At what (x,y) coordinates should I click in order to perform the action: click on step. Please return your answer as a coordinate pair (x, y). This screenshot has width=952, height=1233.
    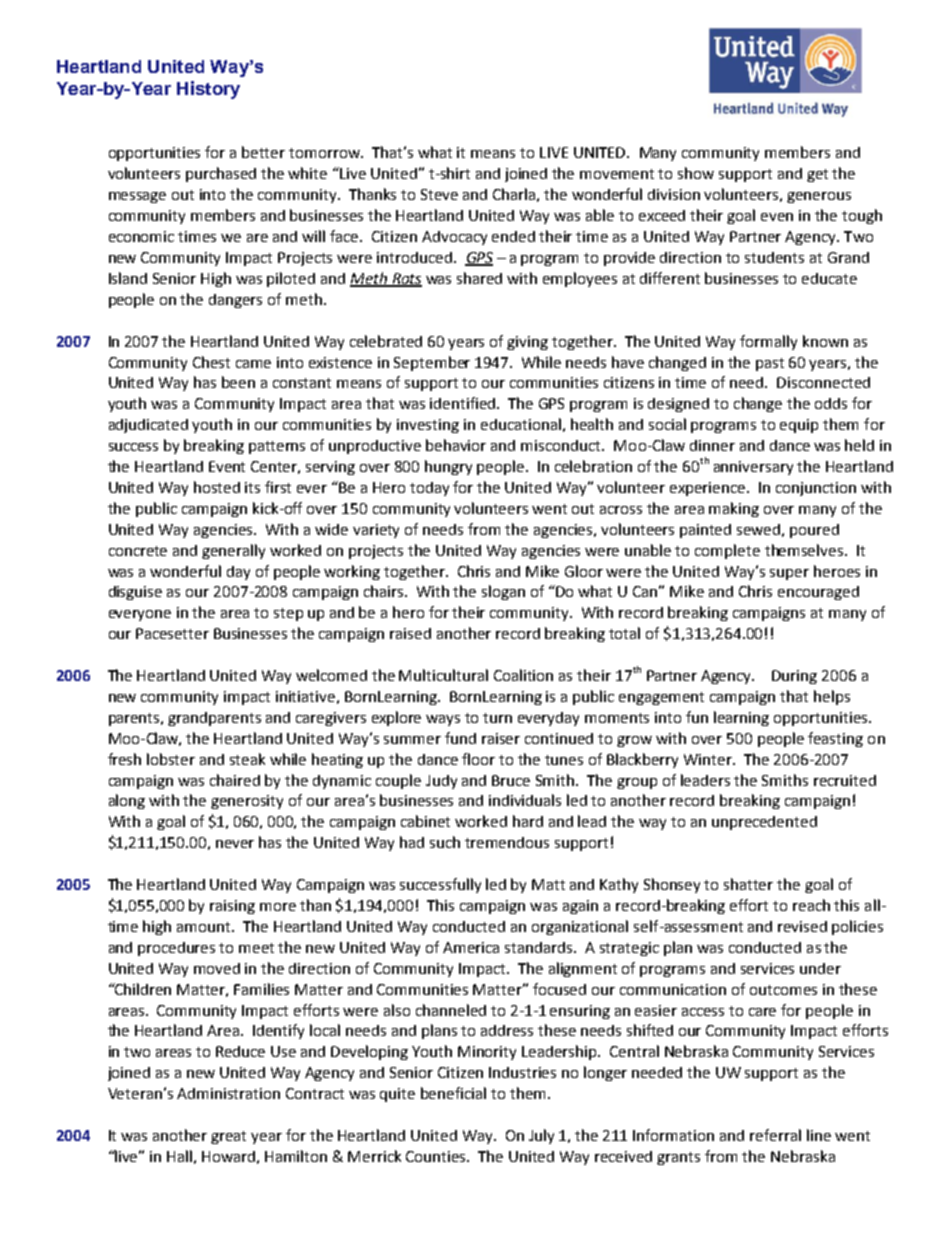
    Looking at the image, I should click on (288, 614).
